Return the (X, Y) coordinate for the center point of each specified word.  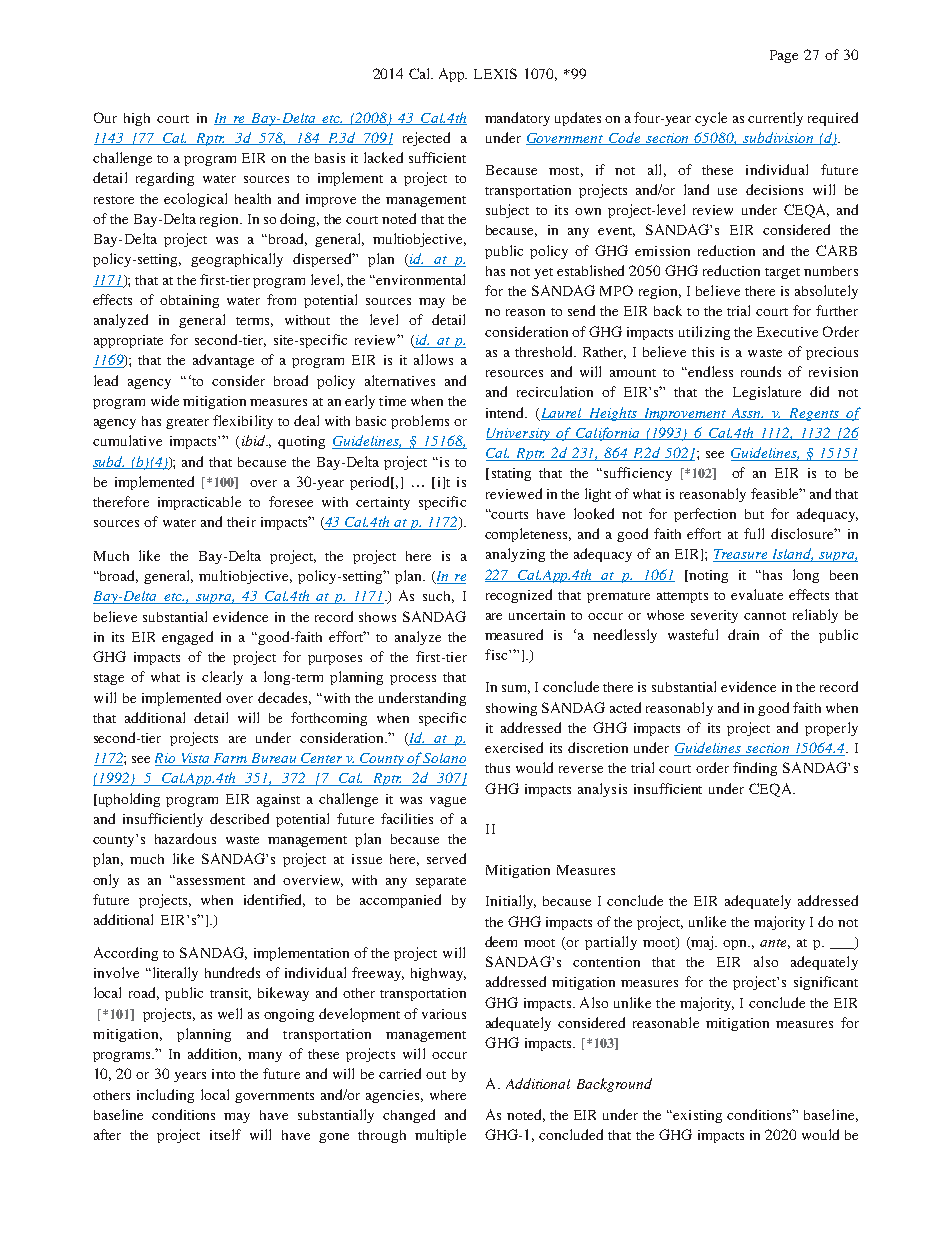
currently (775, 119)
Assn (747, 414)
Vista (195, 759)
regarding (165, 179)
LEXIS (495, 73)
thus (497, 768)
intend (506, 412)
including (165, 1096)
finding (755, 769)
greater (187, 423)
